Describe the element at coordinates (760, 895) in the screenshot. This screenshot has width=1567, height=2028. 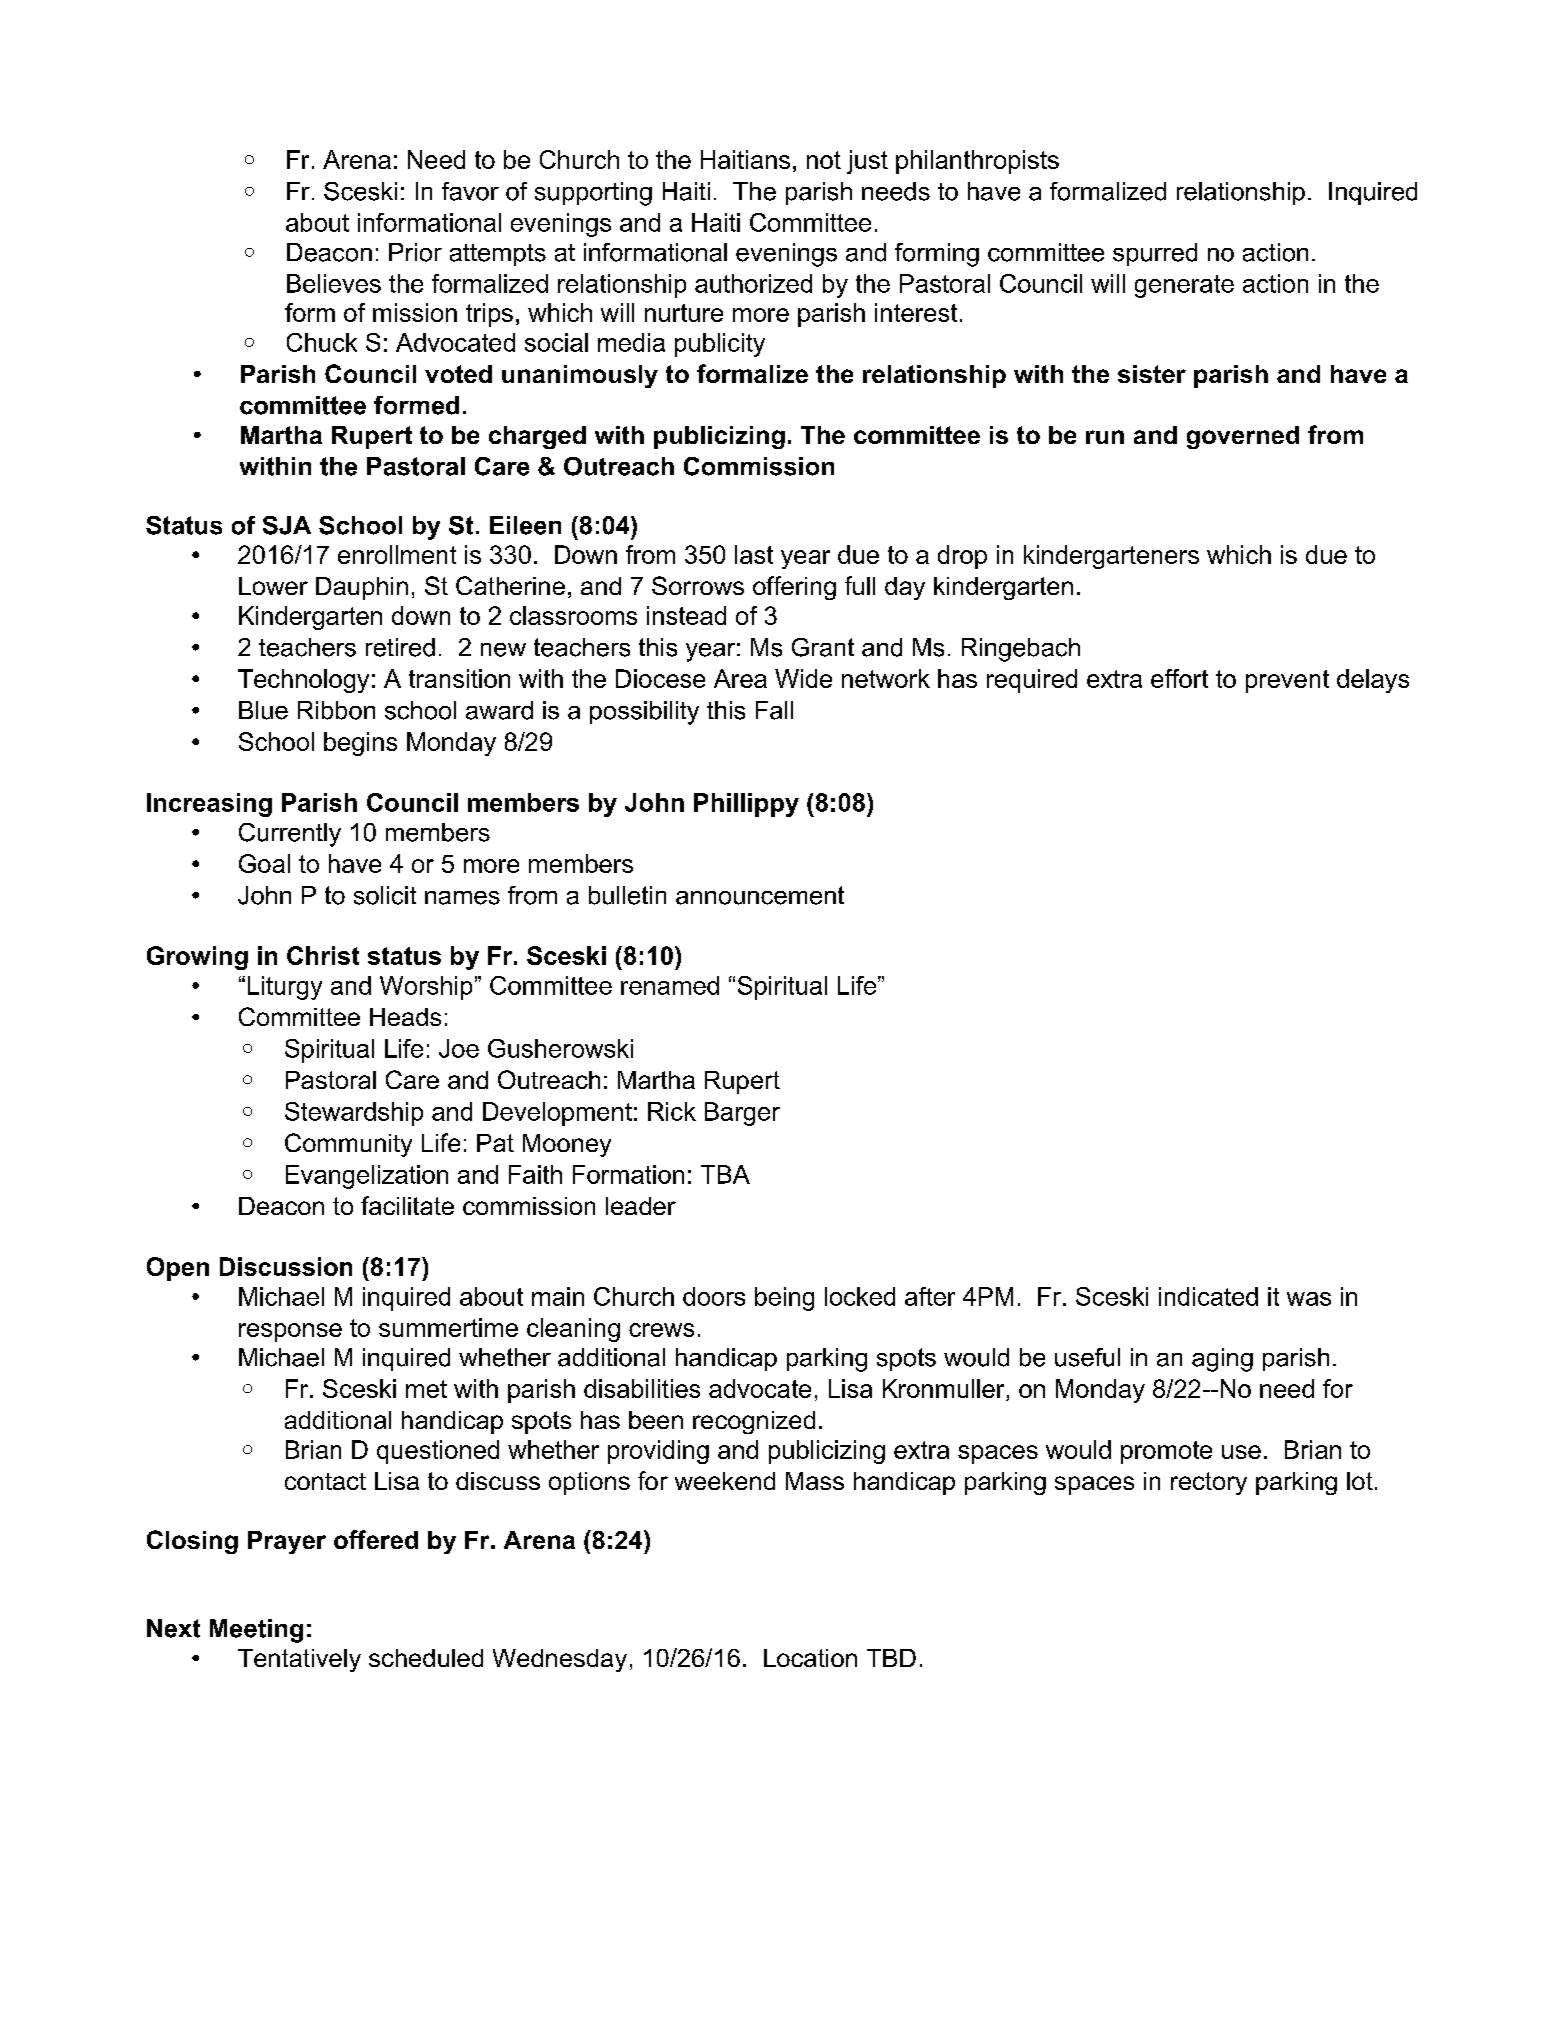
I see `announcement` at that location.
